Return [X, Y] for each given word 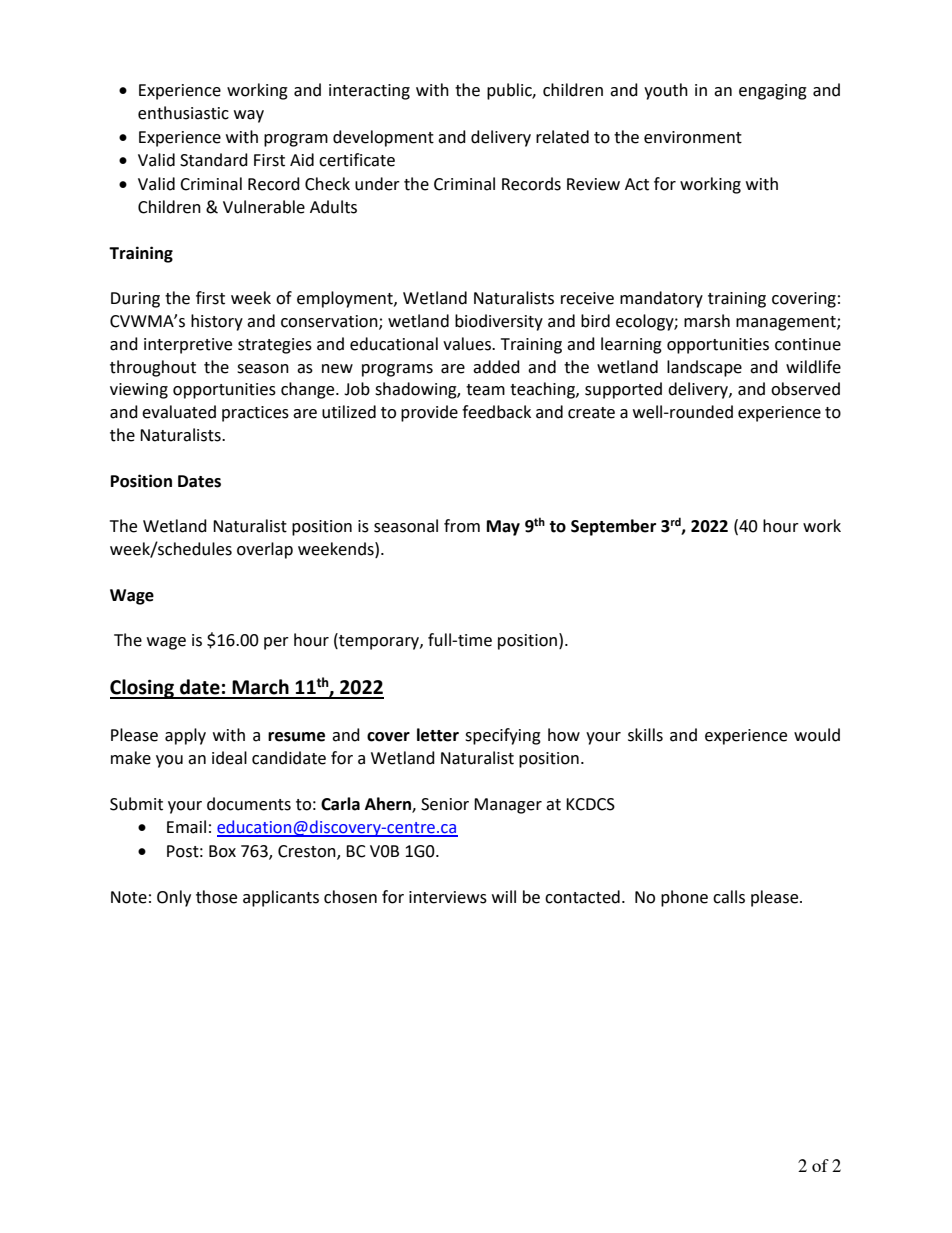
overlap [265, 550]
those [216, 897]
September [613, 527]
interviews [448, 897]
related [562, 137]
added [496, 367]
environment [693, 137]
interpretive [188, 346]
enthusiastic [183, 113]
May [503, 528]
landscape [704, 368]
